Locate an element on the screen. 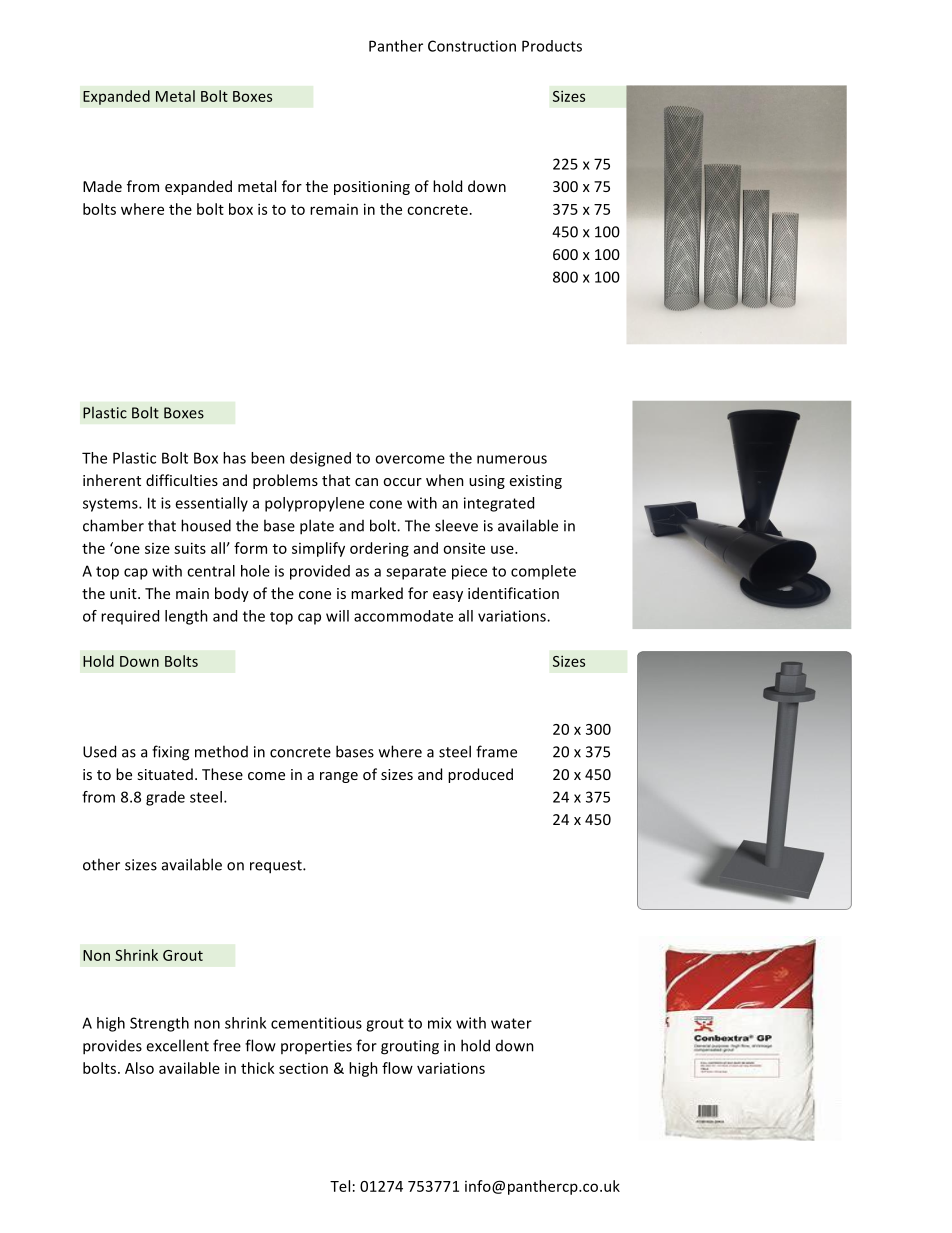 The image size is (952, 1233). water is located at coordinates (511, 1023).
